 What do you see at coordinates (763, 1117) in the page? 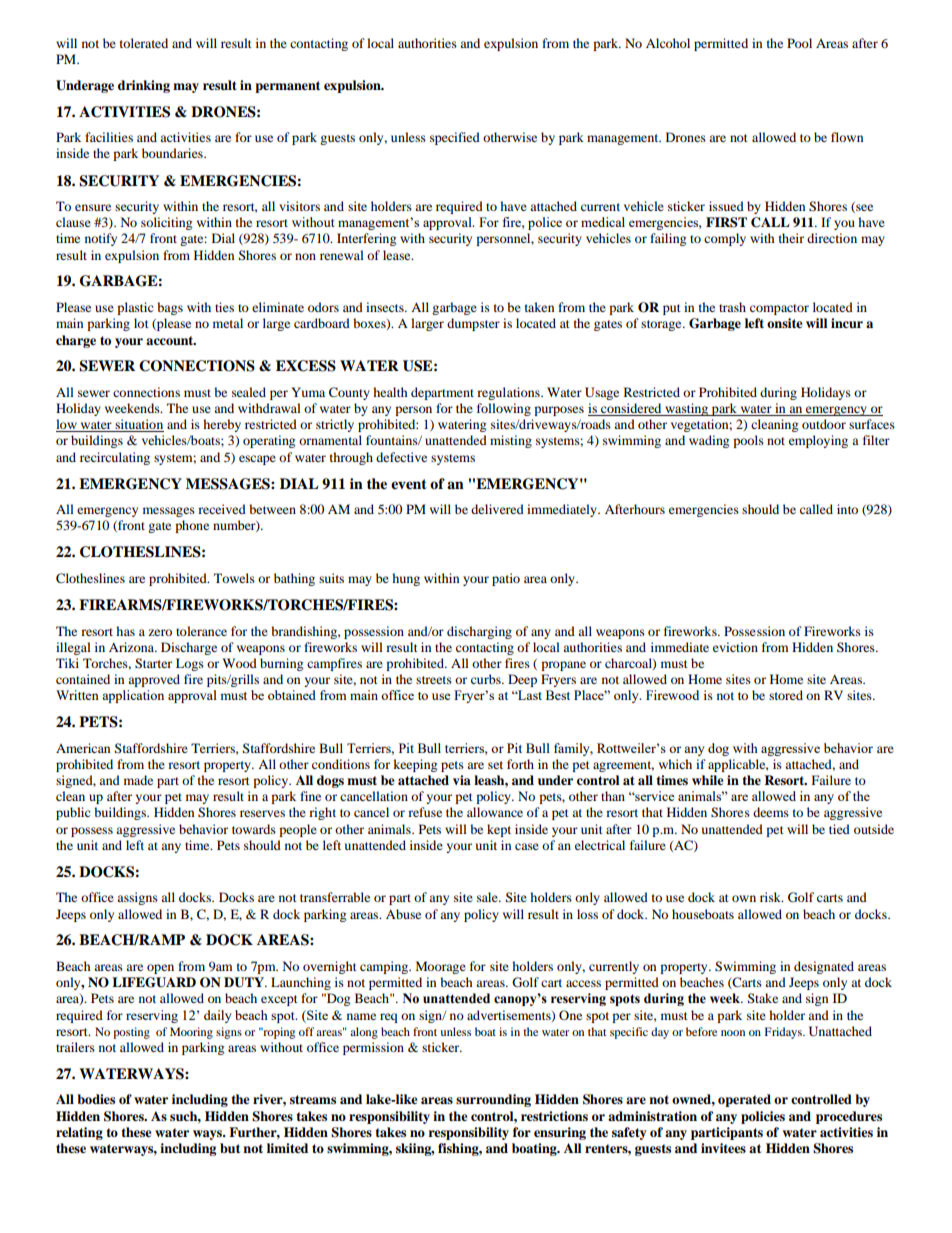
I see `policies` at bounding box center [763, 1117].
